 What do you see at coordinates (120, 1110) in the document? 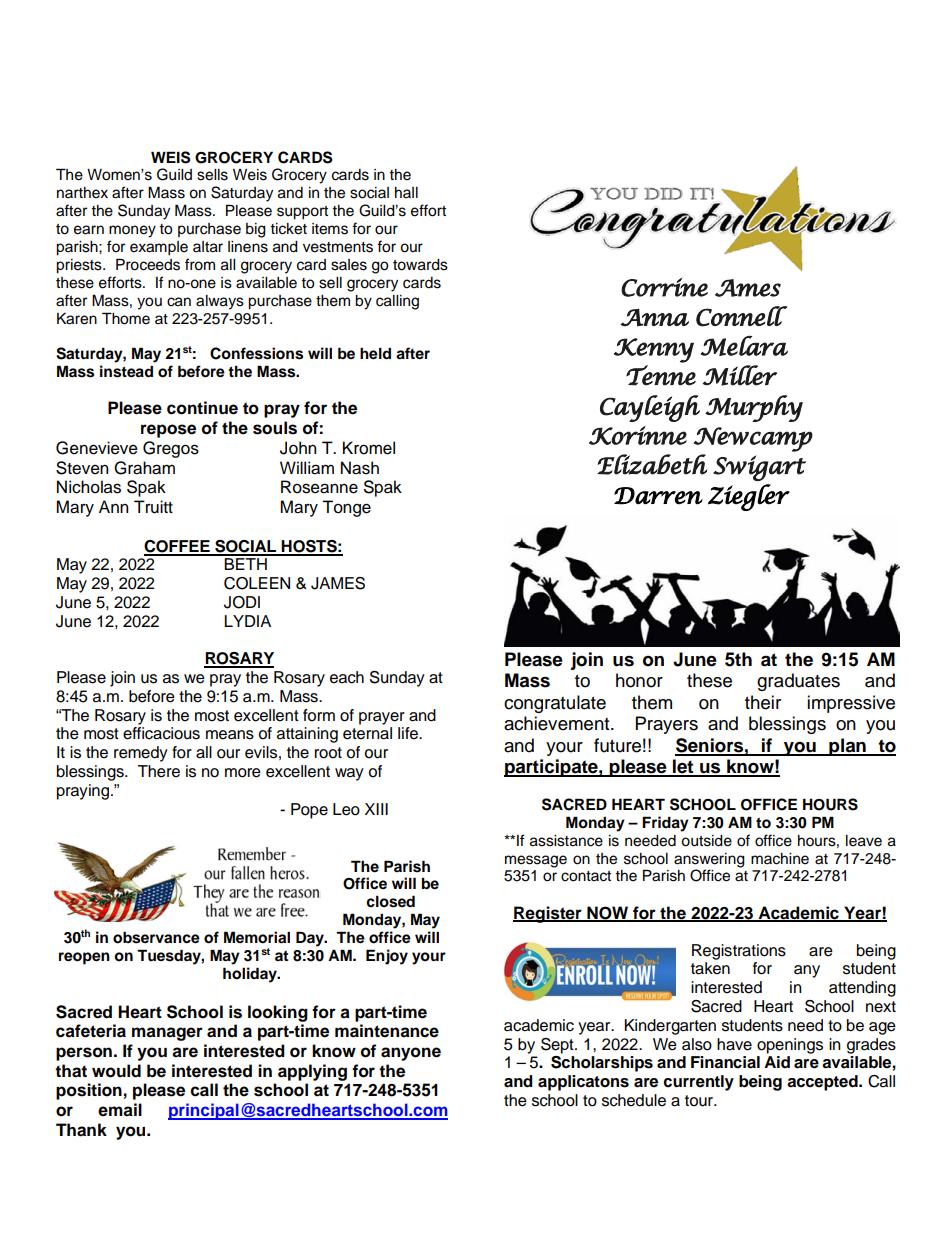
I see `email` at bounding box center [120, 1110].
